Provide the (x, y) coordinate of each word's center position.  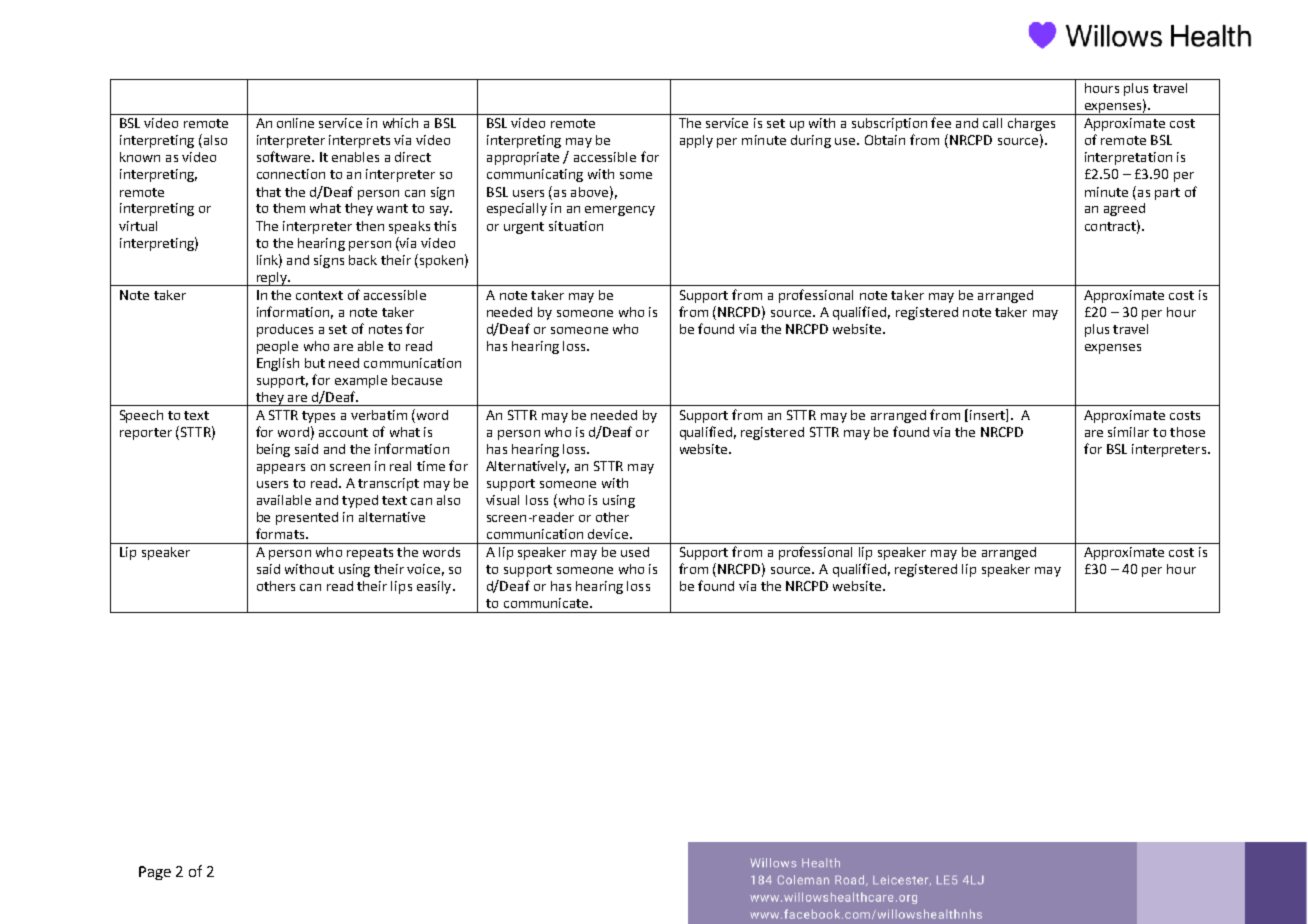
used (635, 552)
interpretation (1128, 158)
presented (307, 518)
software (285, 156)
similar (1128, 432)
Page (155, 873)
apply (696, 141)
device (609, 534)
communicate (547, 603)
